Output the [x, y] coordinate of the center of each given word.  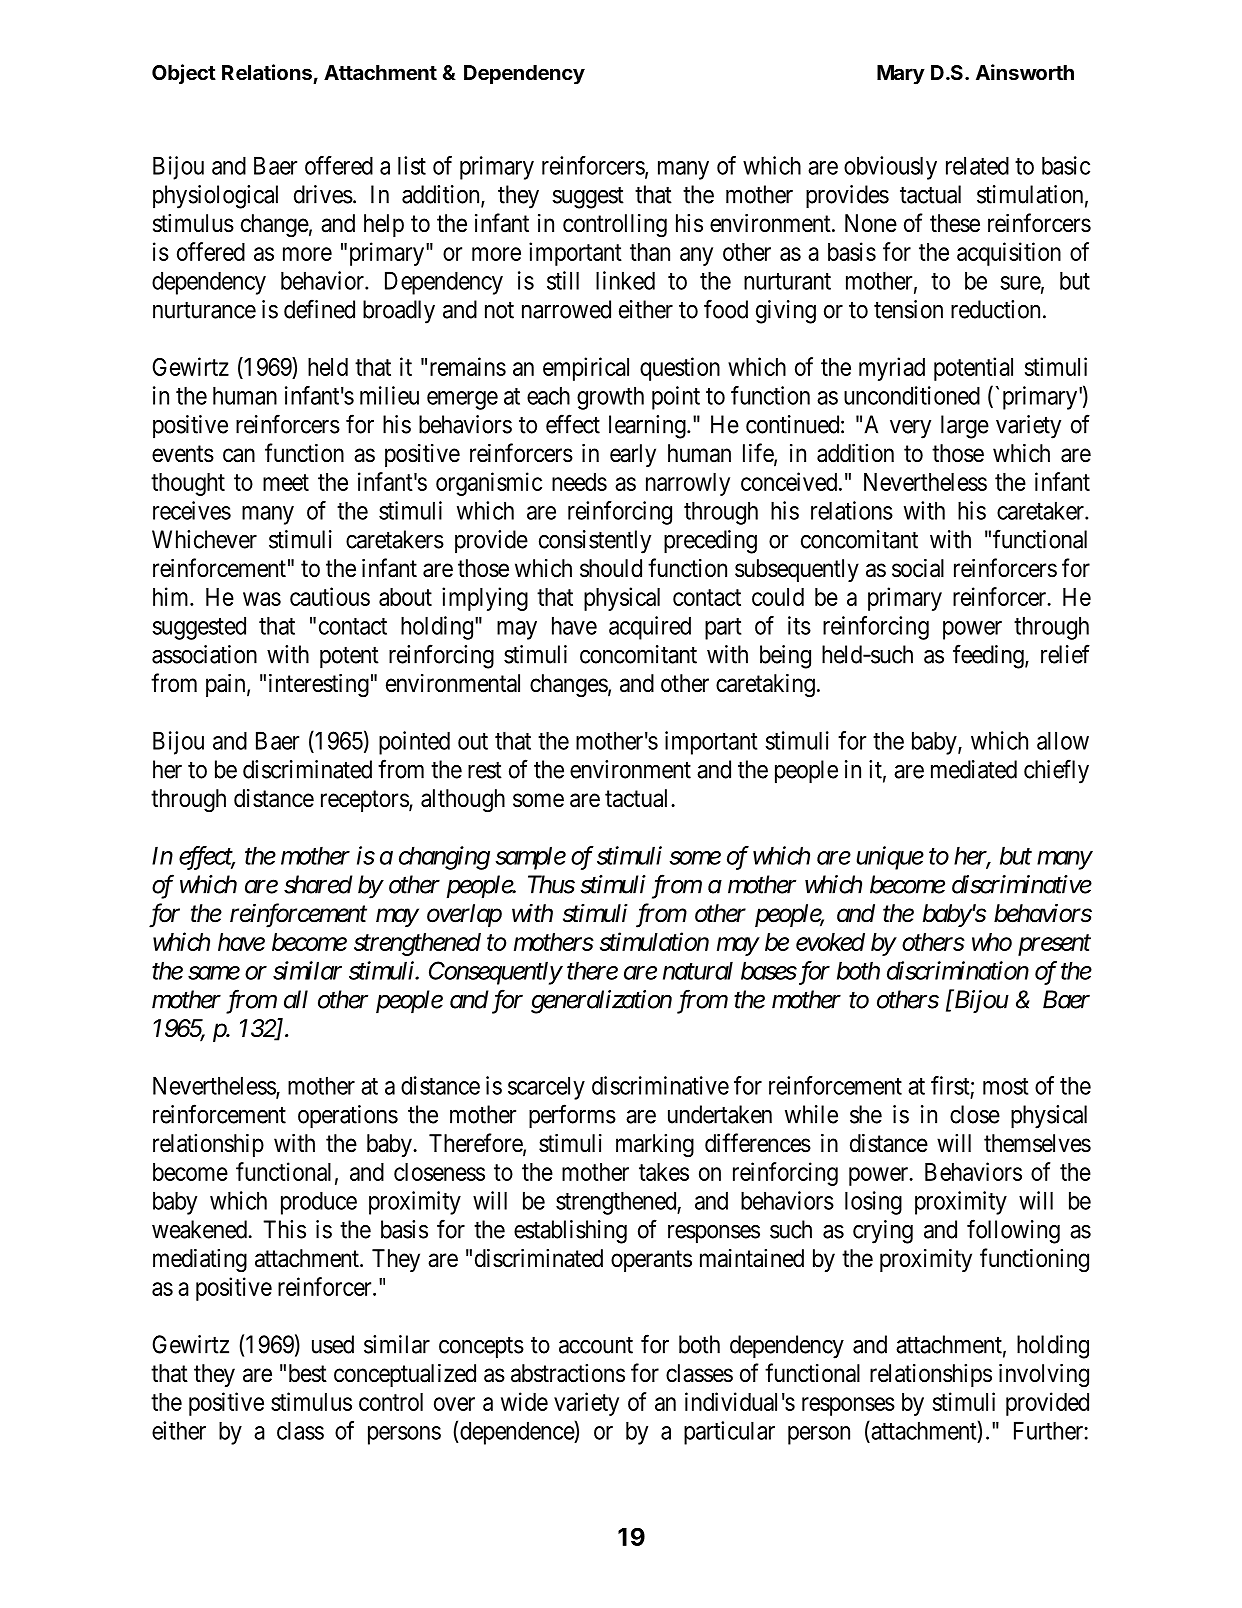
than [650, 252]
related [977, 165]
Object [184, 74]
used [333, 1344]
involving [1044, 1375]
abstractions [568, 1373]
